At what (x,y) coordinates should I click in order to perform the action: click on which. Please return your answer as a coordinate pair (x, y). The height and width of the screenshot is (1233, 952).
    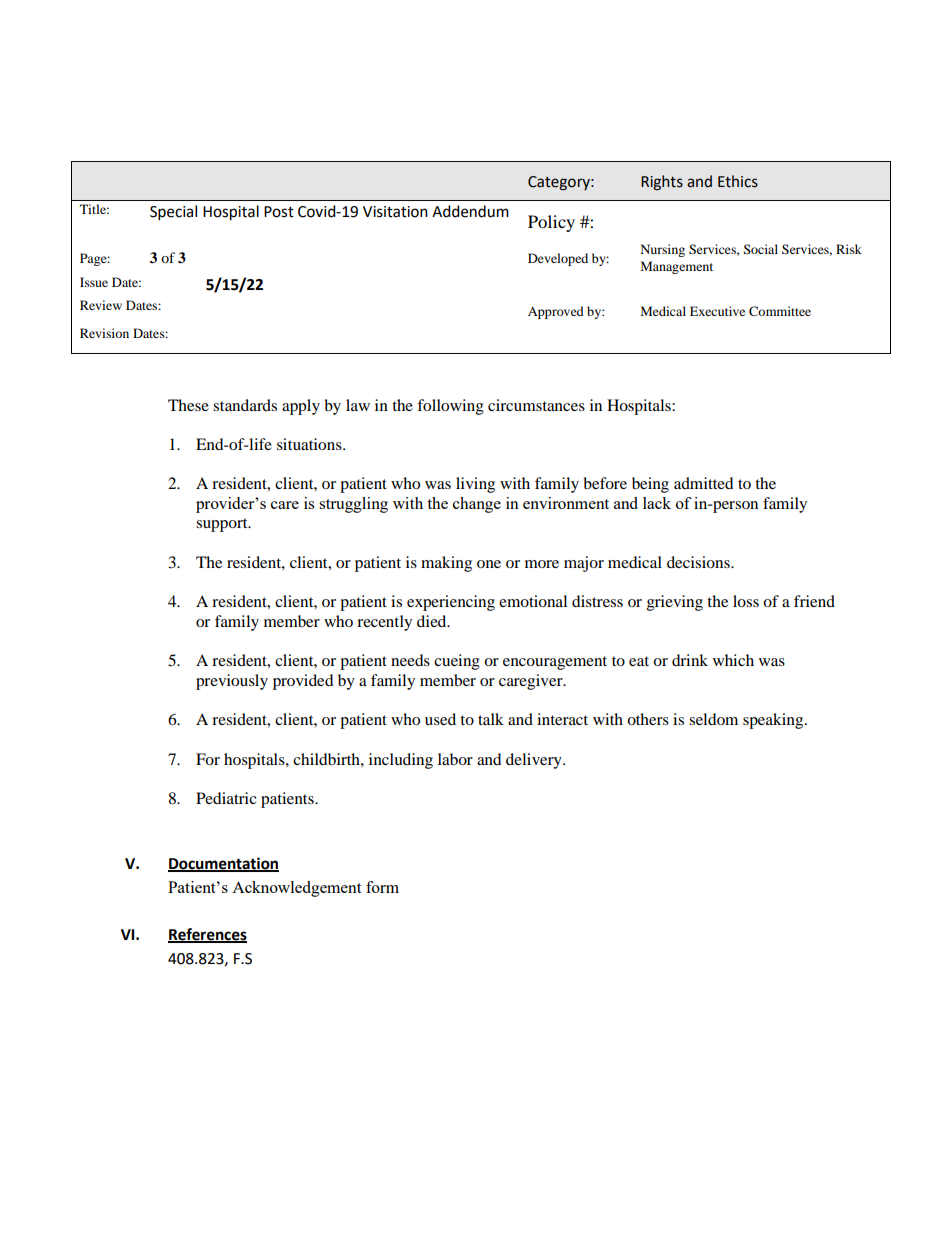
    Looking at the image, I should click on (733, 660).
